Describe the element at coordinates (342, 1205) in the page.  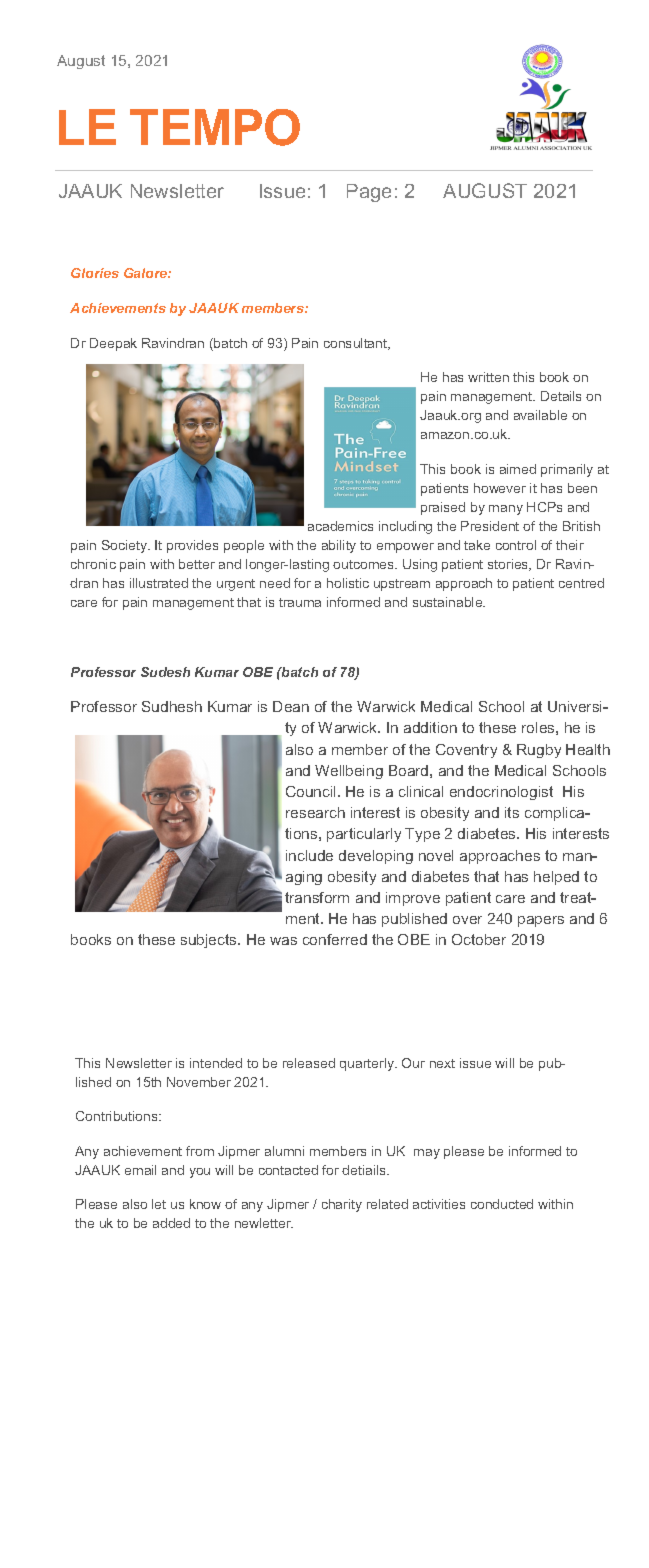
I see `charity` at that location.
